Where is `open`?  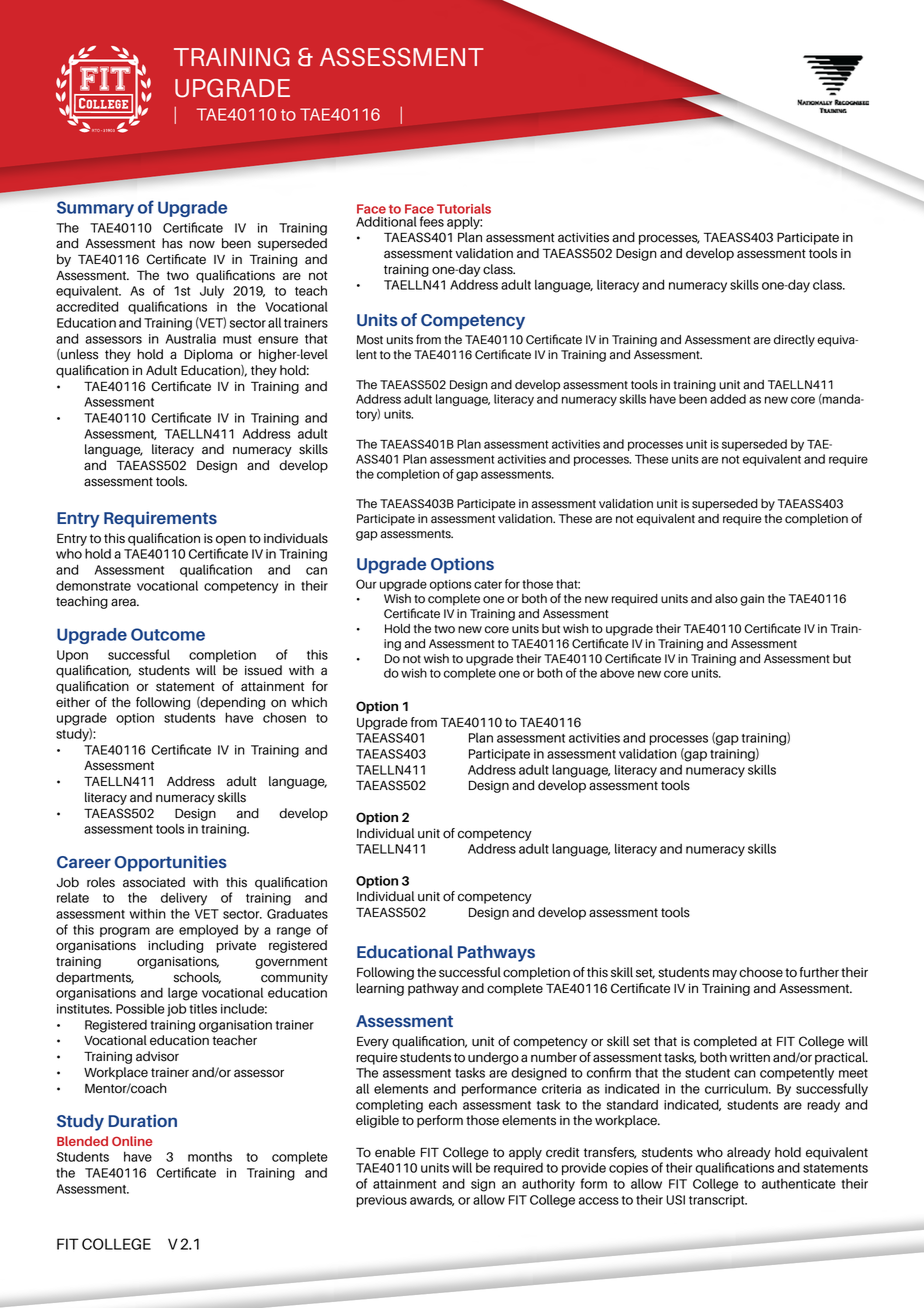 open is located at coordinates (231, 540).
